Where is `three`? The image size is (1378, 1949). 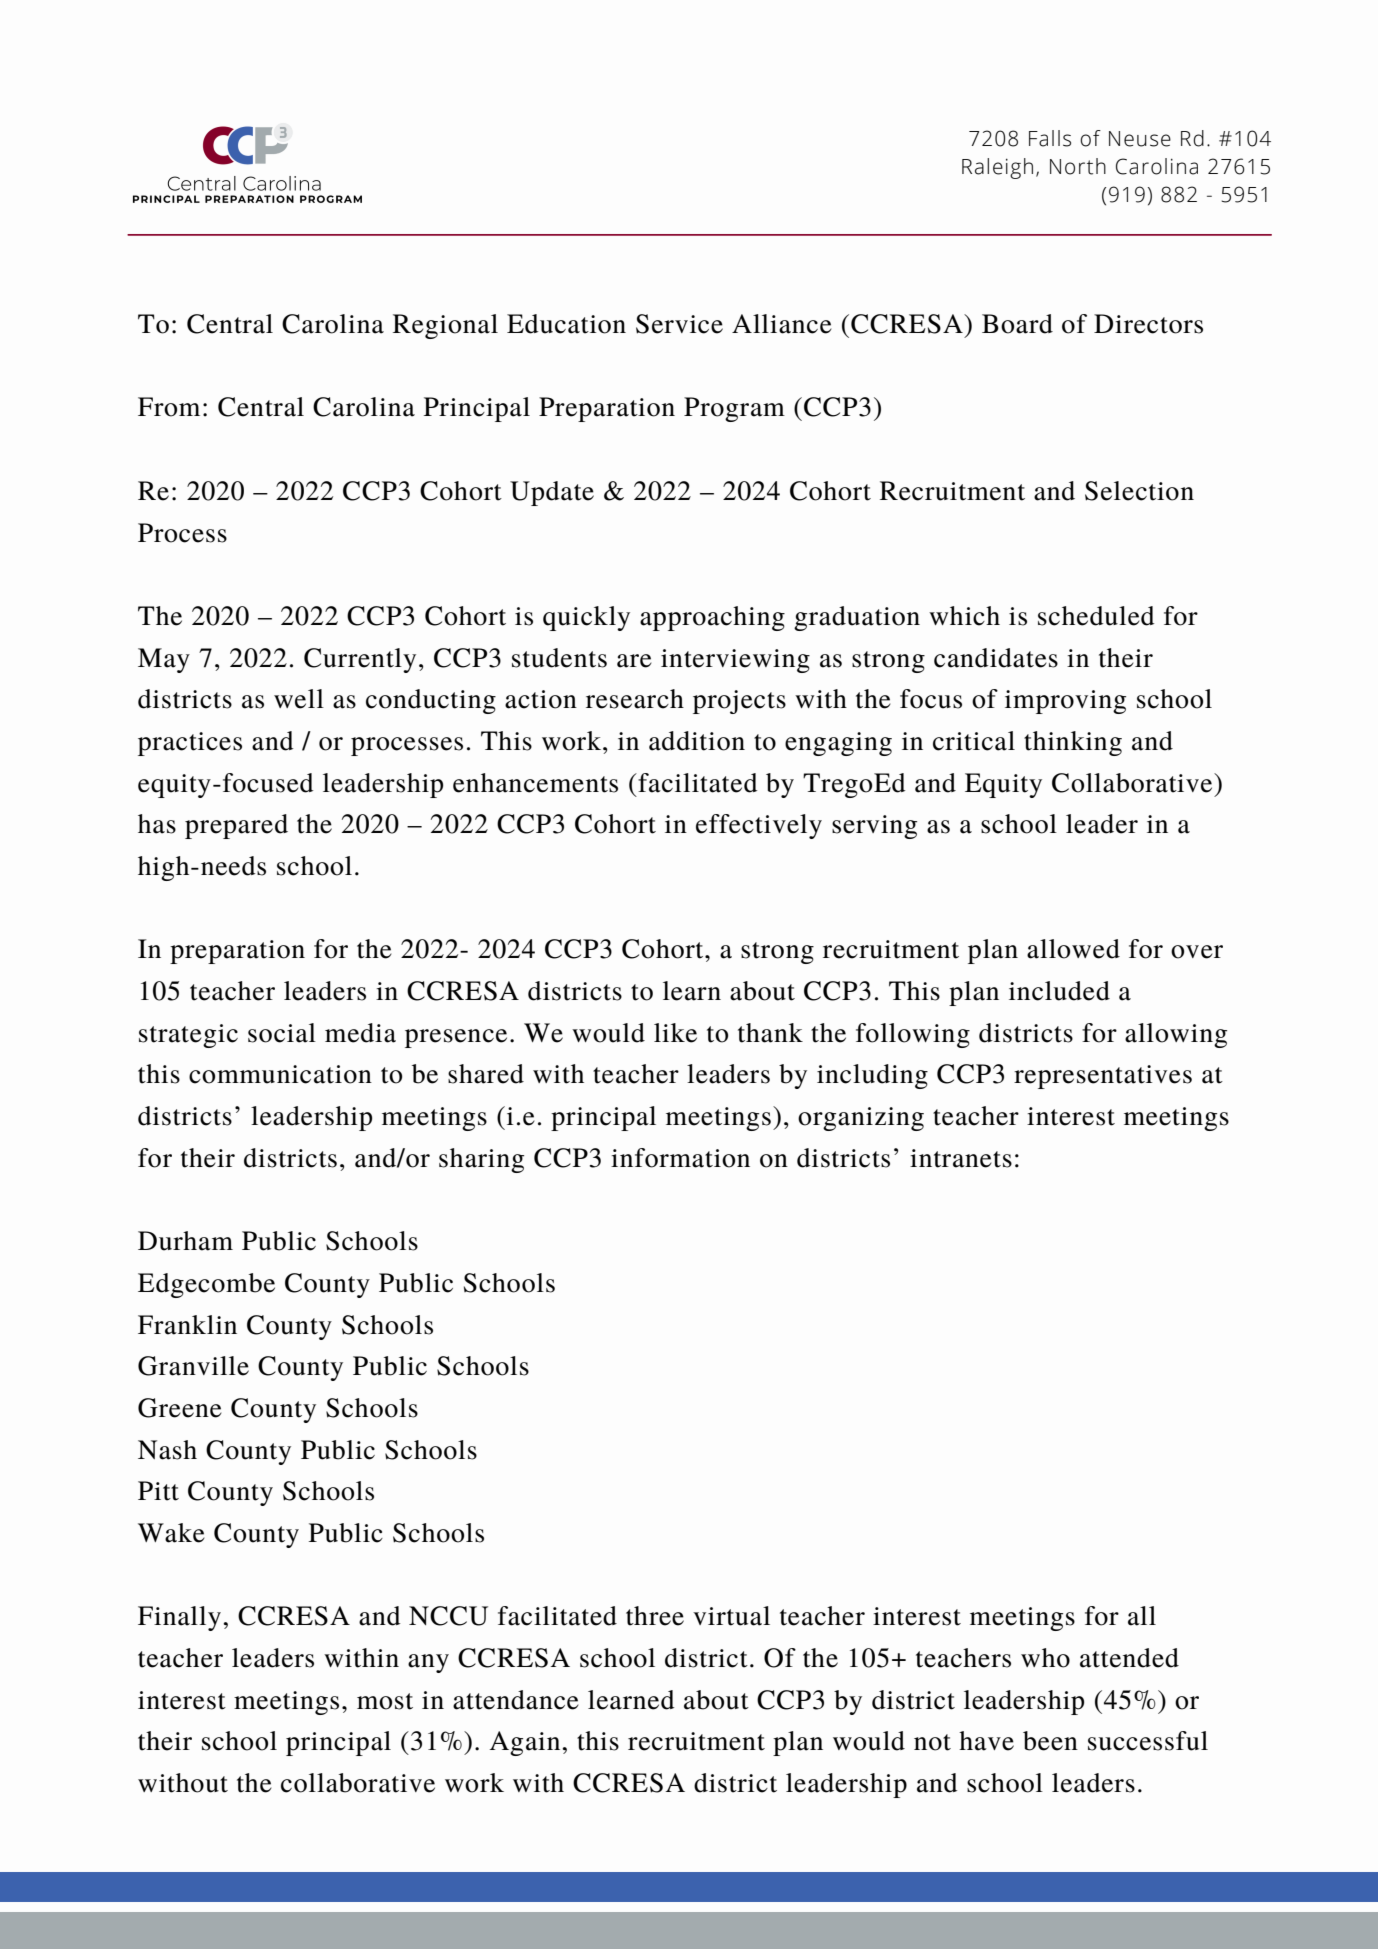 three is located at coordinates (655, 1616).
